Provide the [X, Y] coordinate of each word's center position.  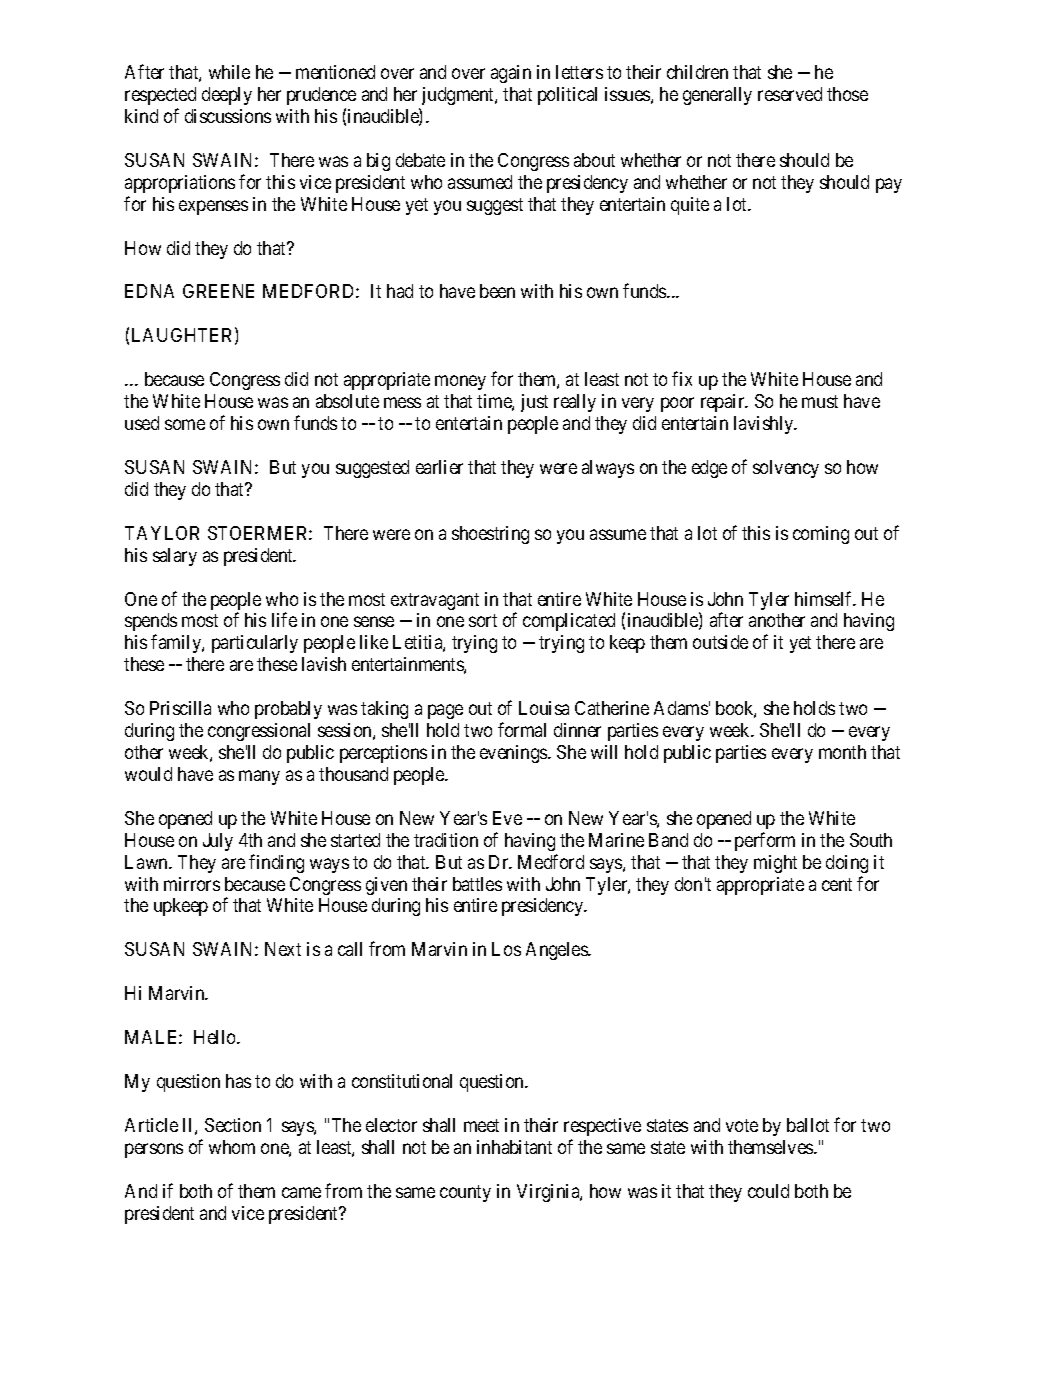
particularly [255, 644]
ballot [808, 1125]
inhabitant [514, 1147]
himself [825, 598]
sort [483, 620]
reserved [790, 94]
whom [232, 1147]
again [511, 74]
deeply [227, 96]
